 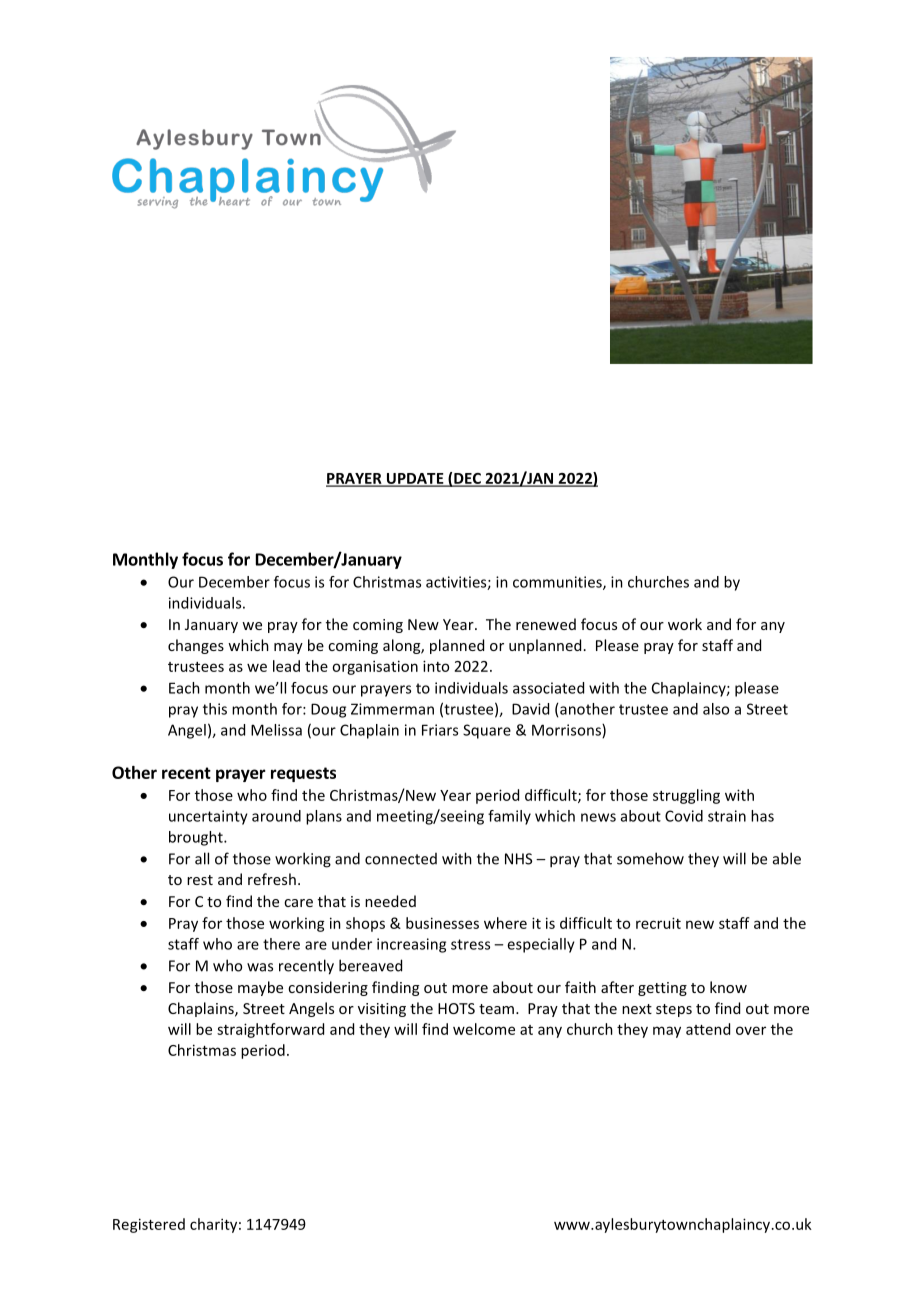 I want to click on UPDATE, so click(x=415, y=479).
